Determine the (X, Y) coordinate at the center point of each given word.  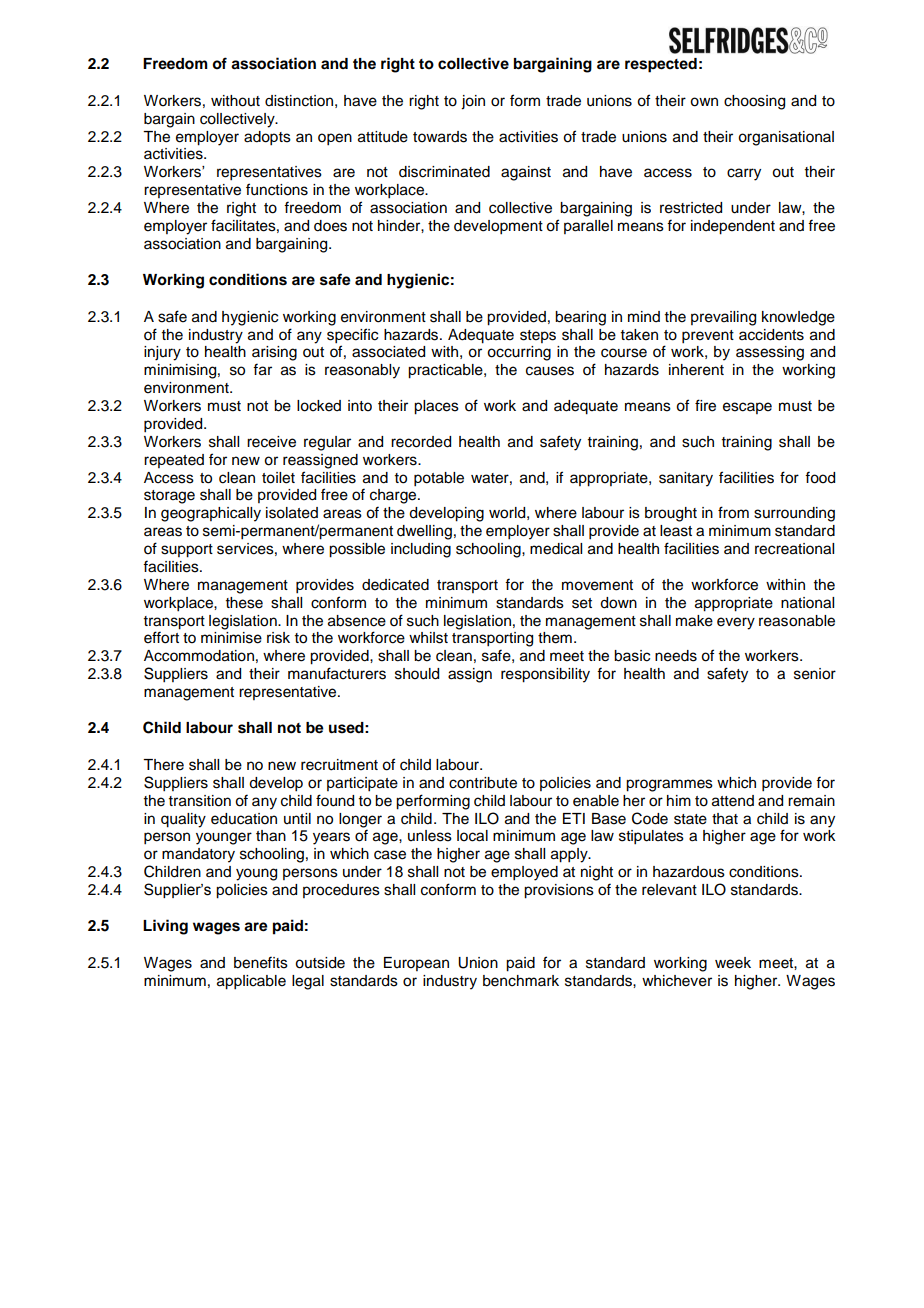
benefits (261, 962)
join (473, 102)
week (733, 963)
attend (733, 801)
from (733, 512)
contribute (483, 783)
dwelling (424, 532)
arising (274, 353)
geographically (211, 514)
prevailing (723, 318)
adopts (267, 138)
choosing (754, 102)
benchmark (521, 981)
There (163, 765)
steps (538, 336)
